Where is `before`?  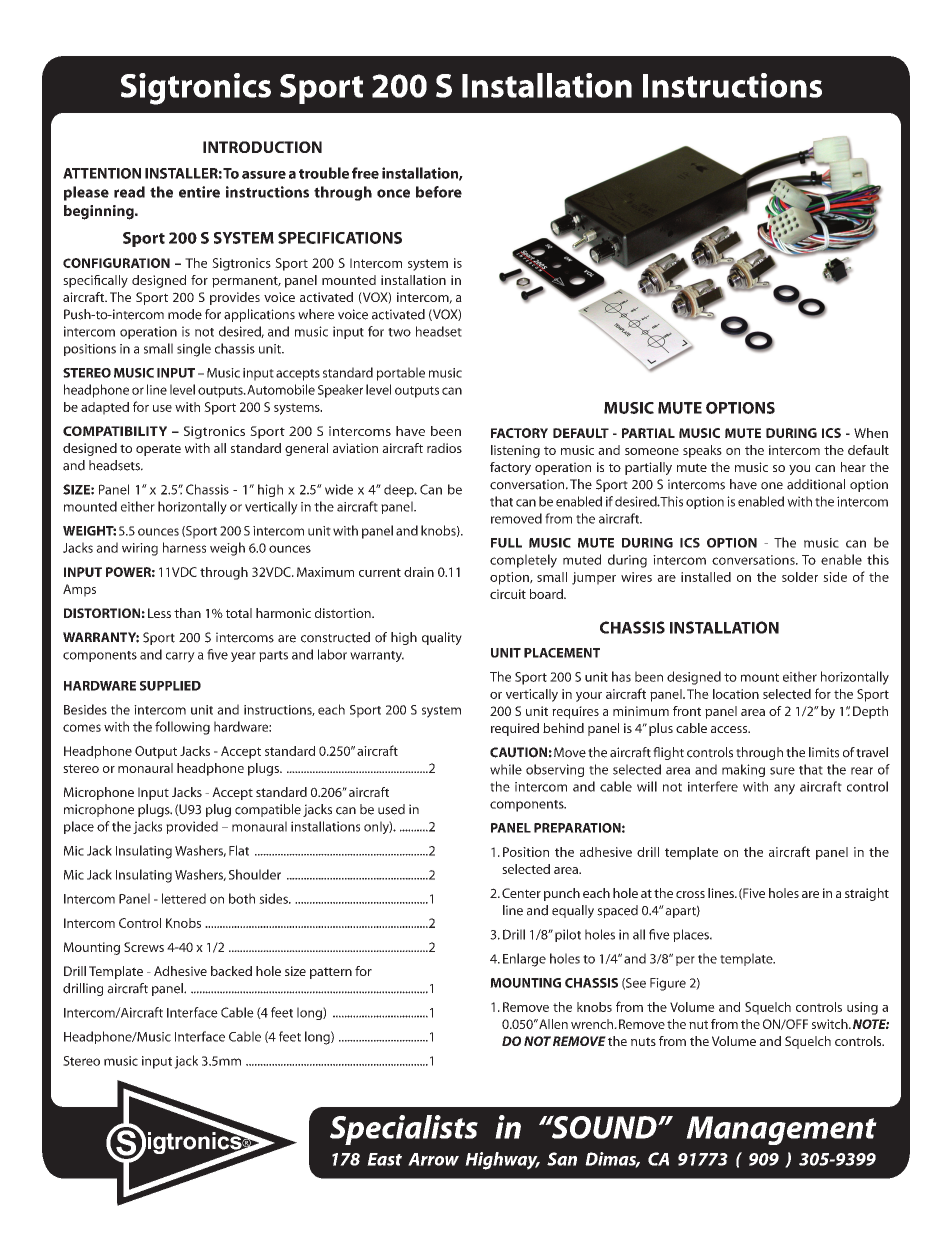
before is located at coordinates (439, 192).
